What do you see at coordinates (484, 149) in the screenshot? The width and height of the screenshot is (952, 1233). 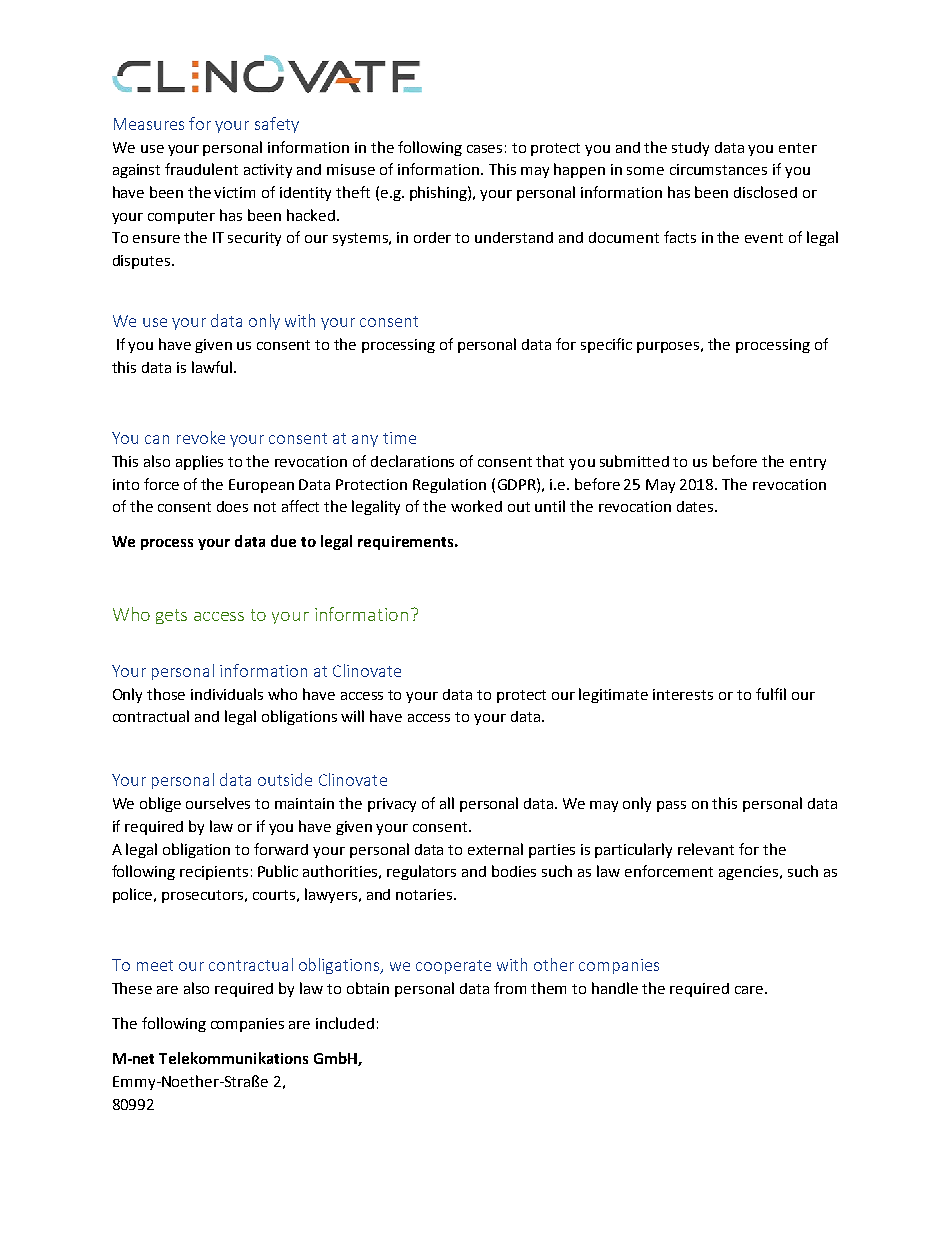 I see `cases` at bounding box center [484, 149].
